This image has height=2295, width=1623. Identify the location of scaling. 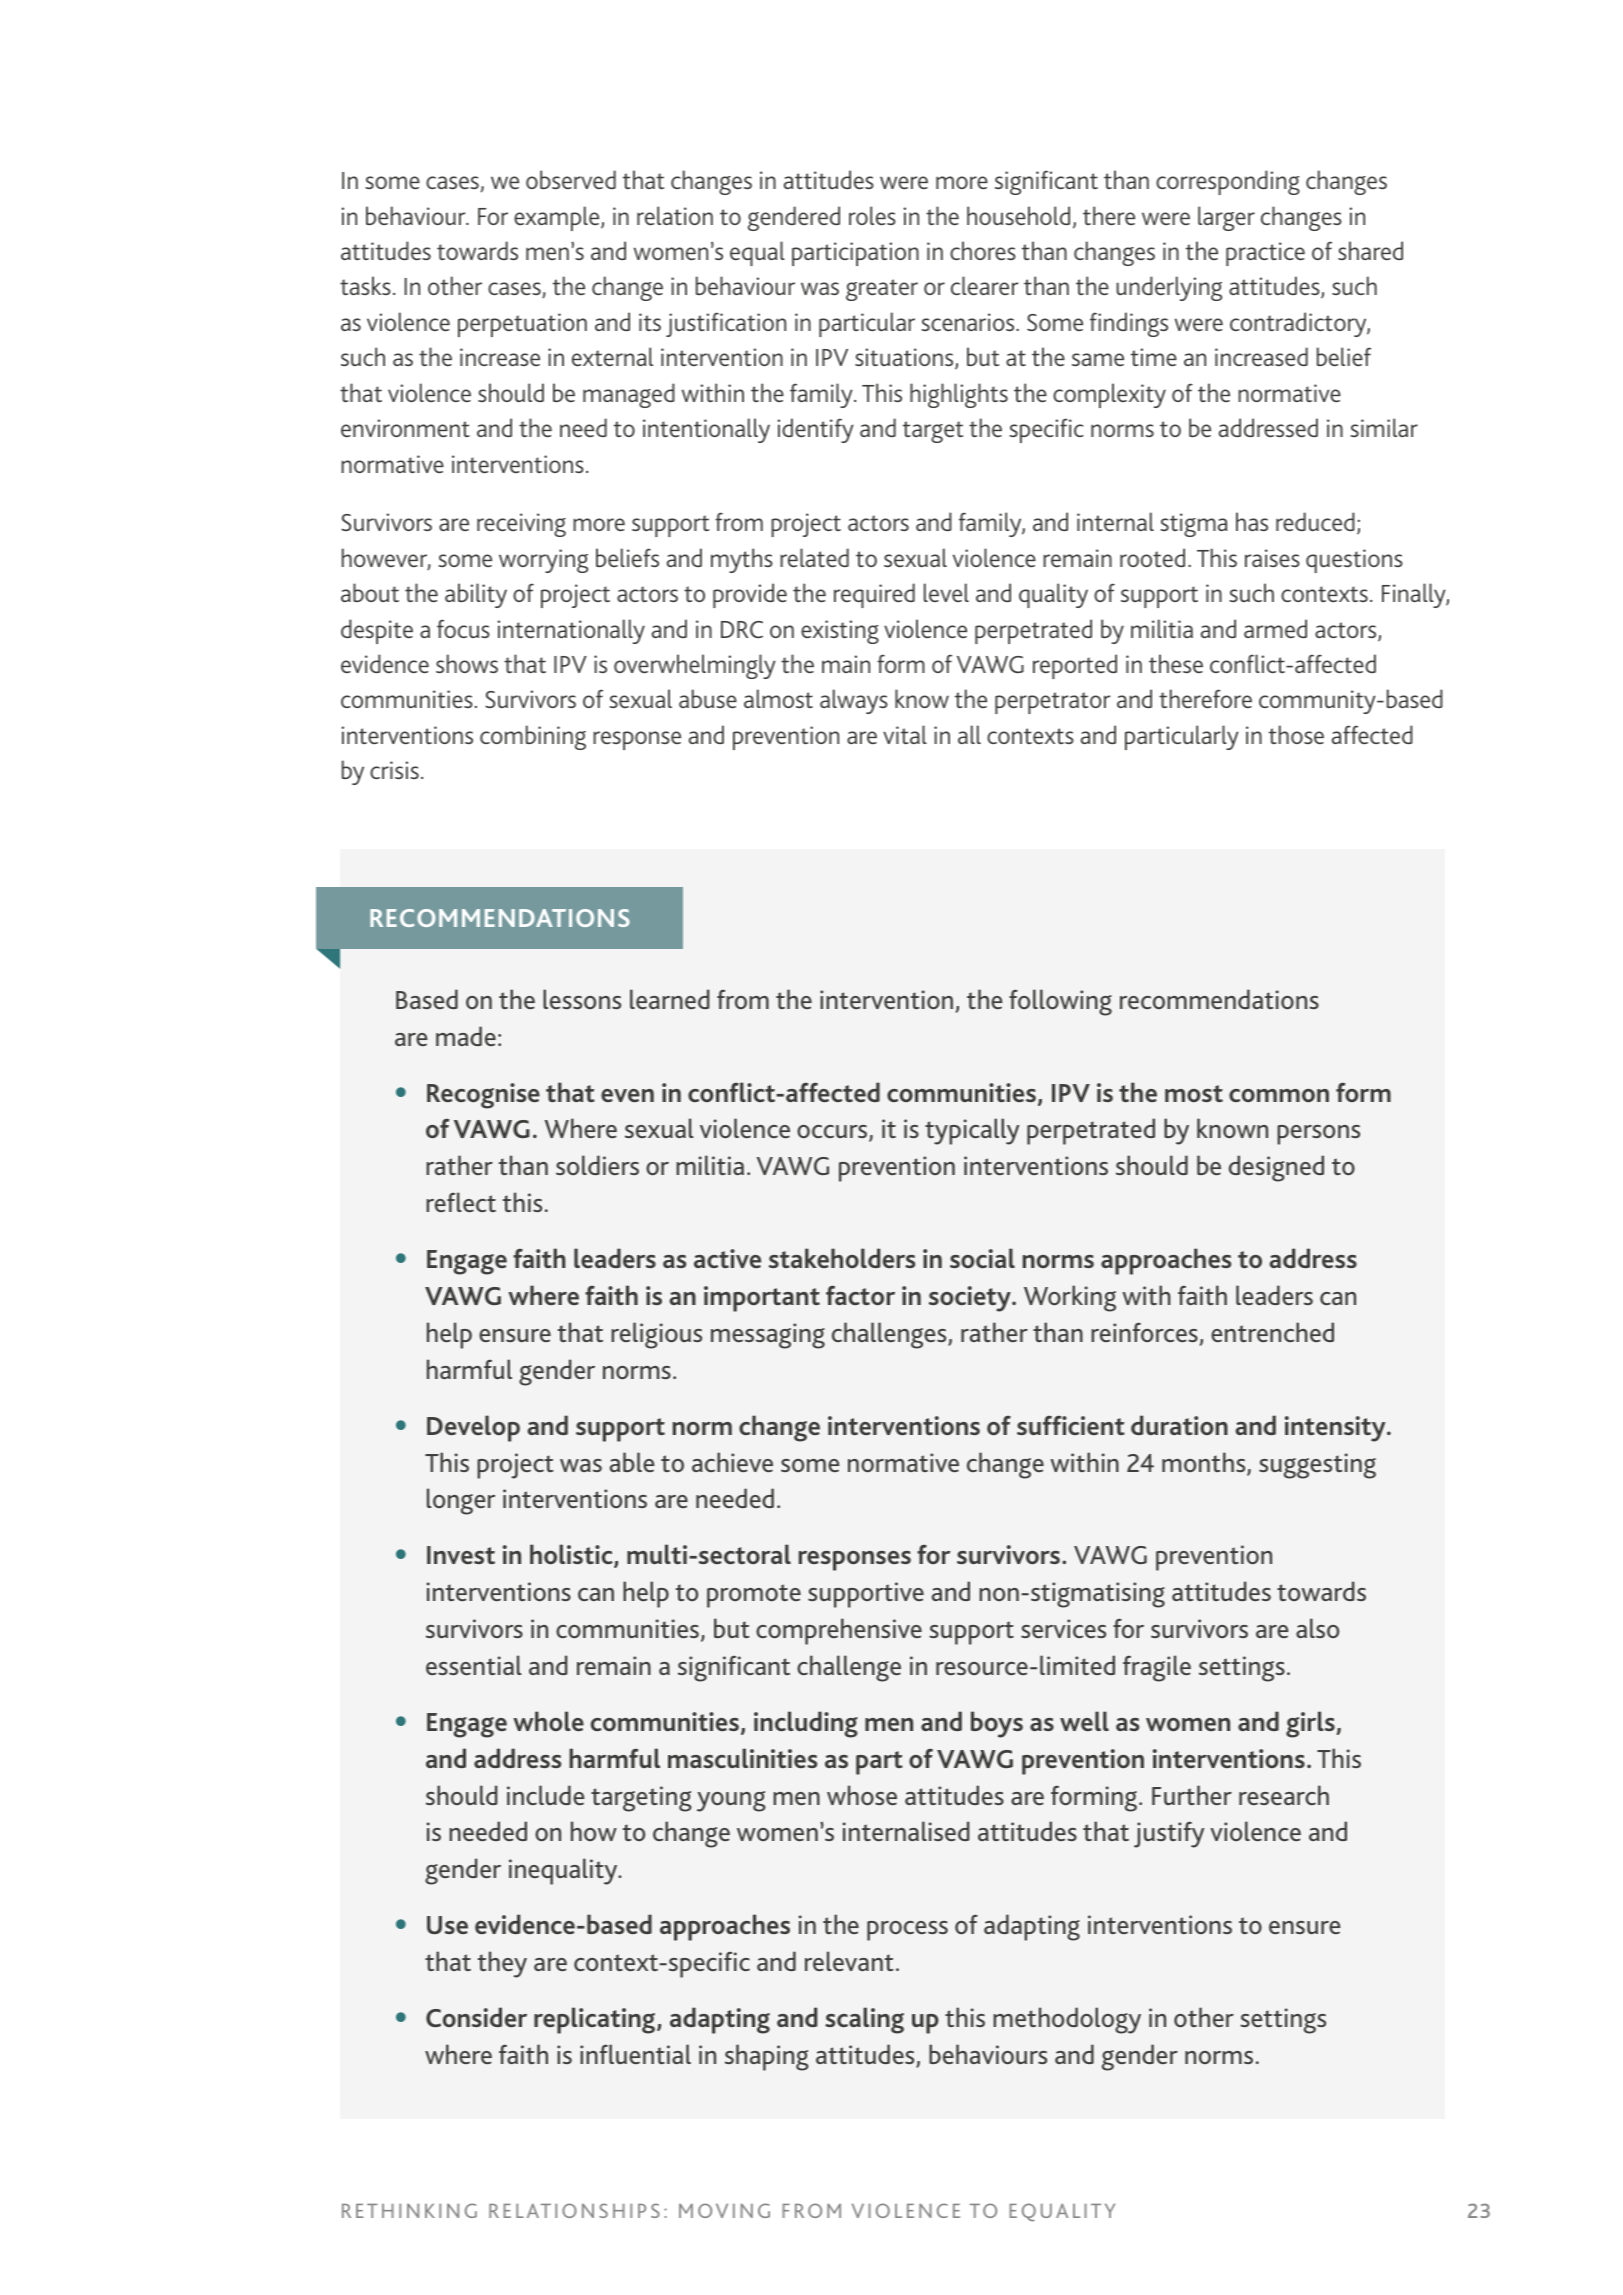
(864, 2020).
